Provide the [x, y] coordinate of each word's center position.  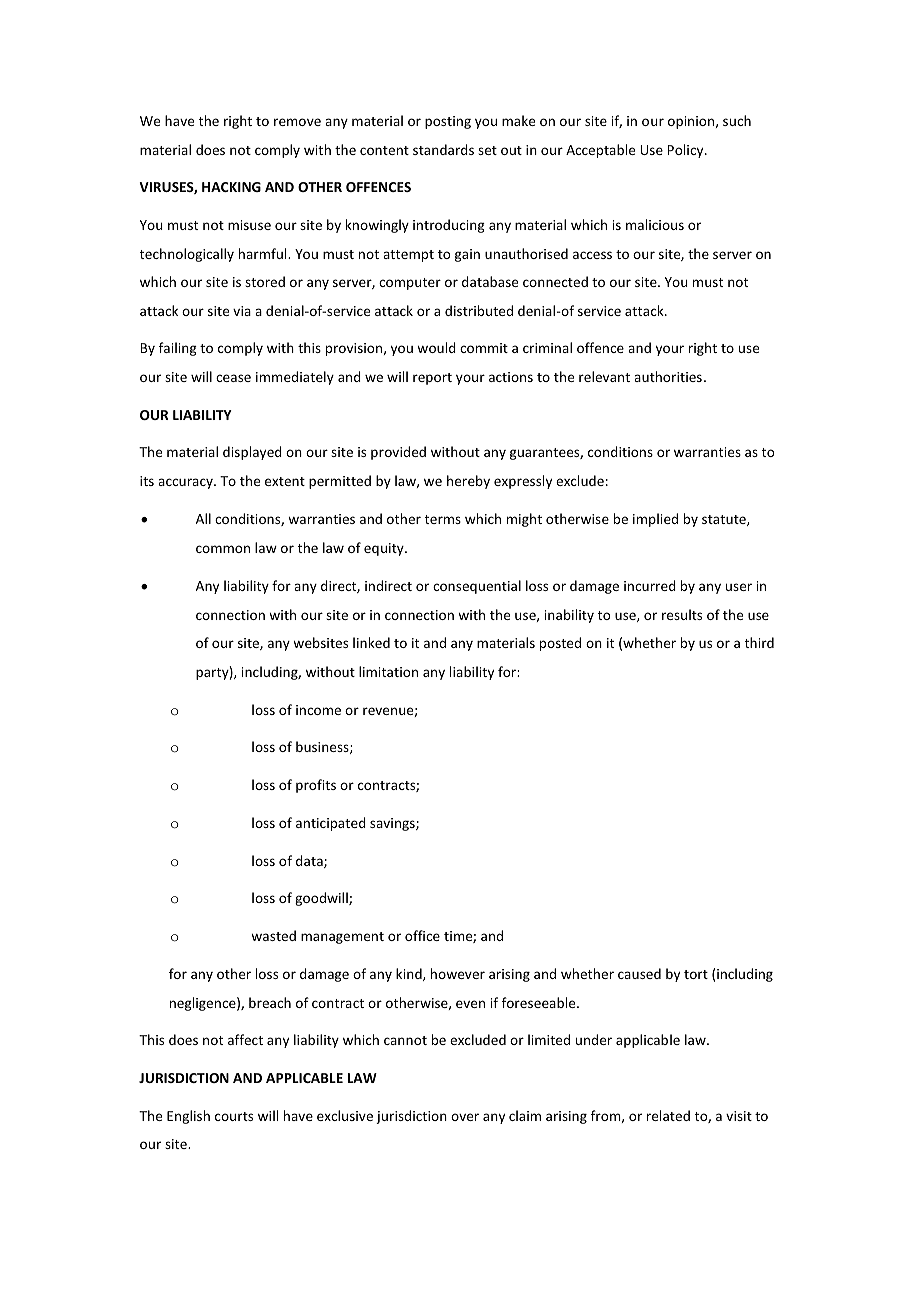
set [487, 150]
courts [234, 1116]
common [223, 549]
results [682, 614]
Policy [686, 151]
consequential [477, 587]
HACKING [231, 187]
